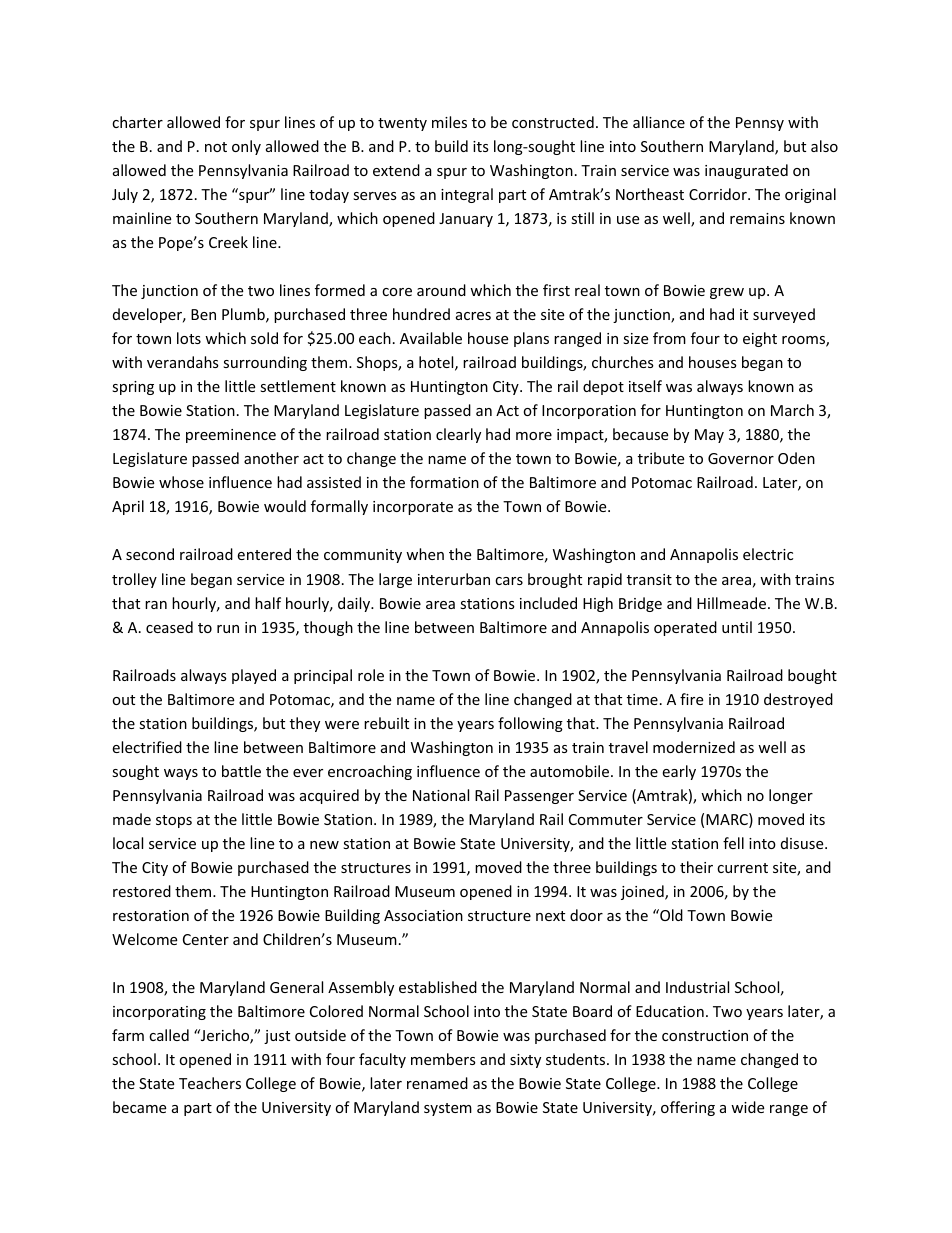 The height and width of the screenshot is (1233, 952). Describe the element at coordinates (746, 171) in the screenshot. I see `inaugurated` at that location.
